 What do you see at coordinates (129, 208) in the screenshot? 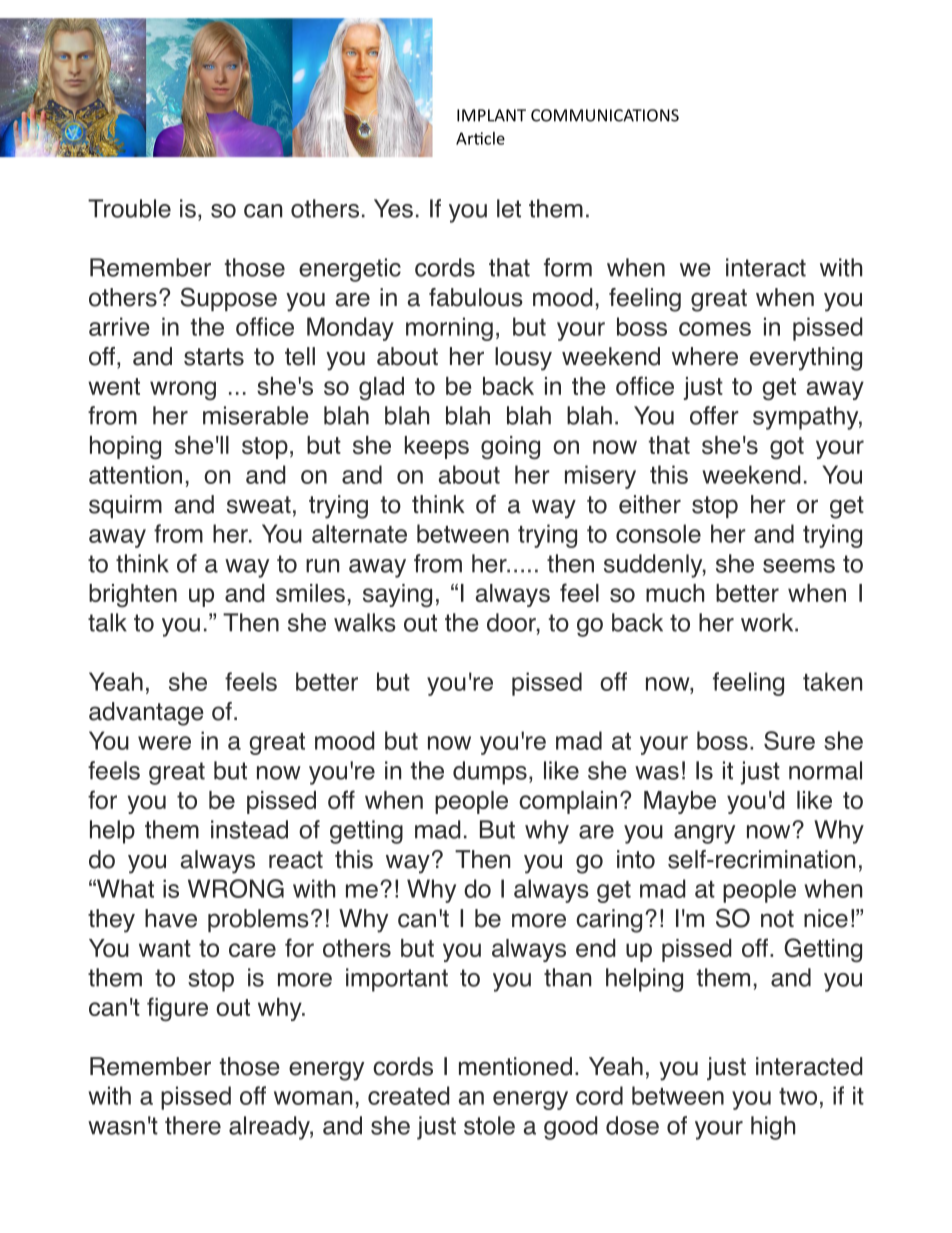
I see `Trouble` at bounding box center [129, 208].
